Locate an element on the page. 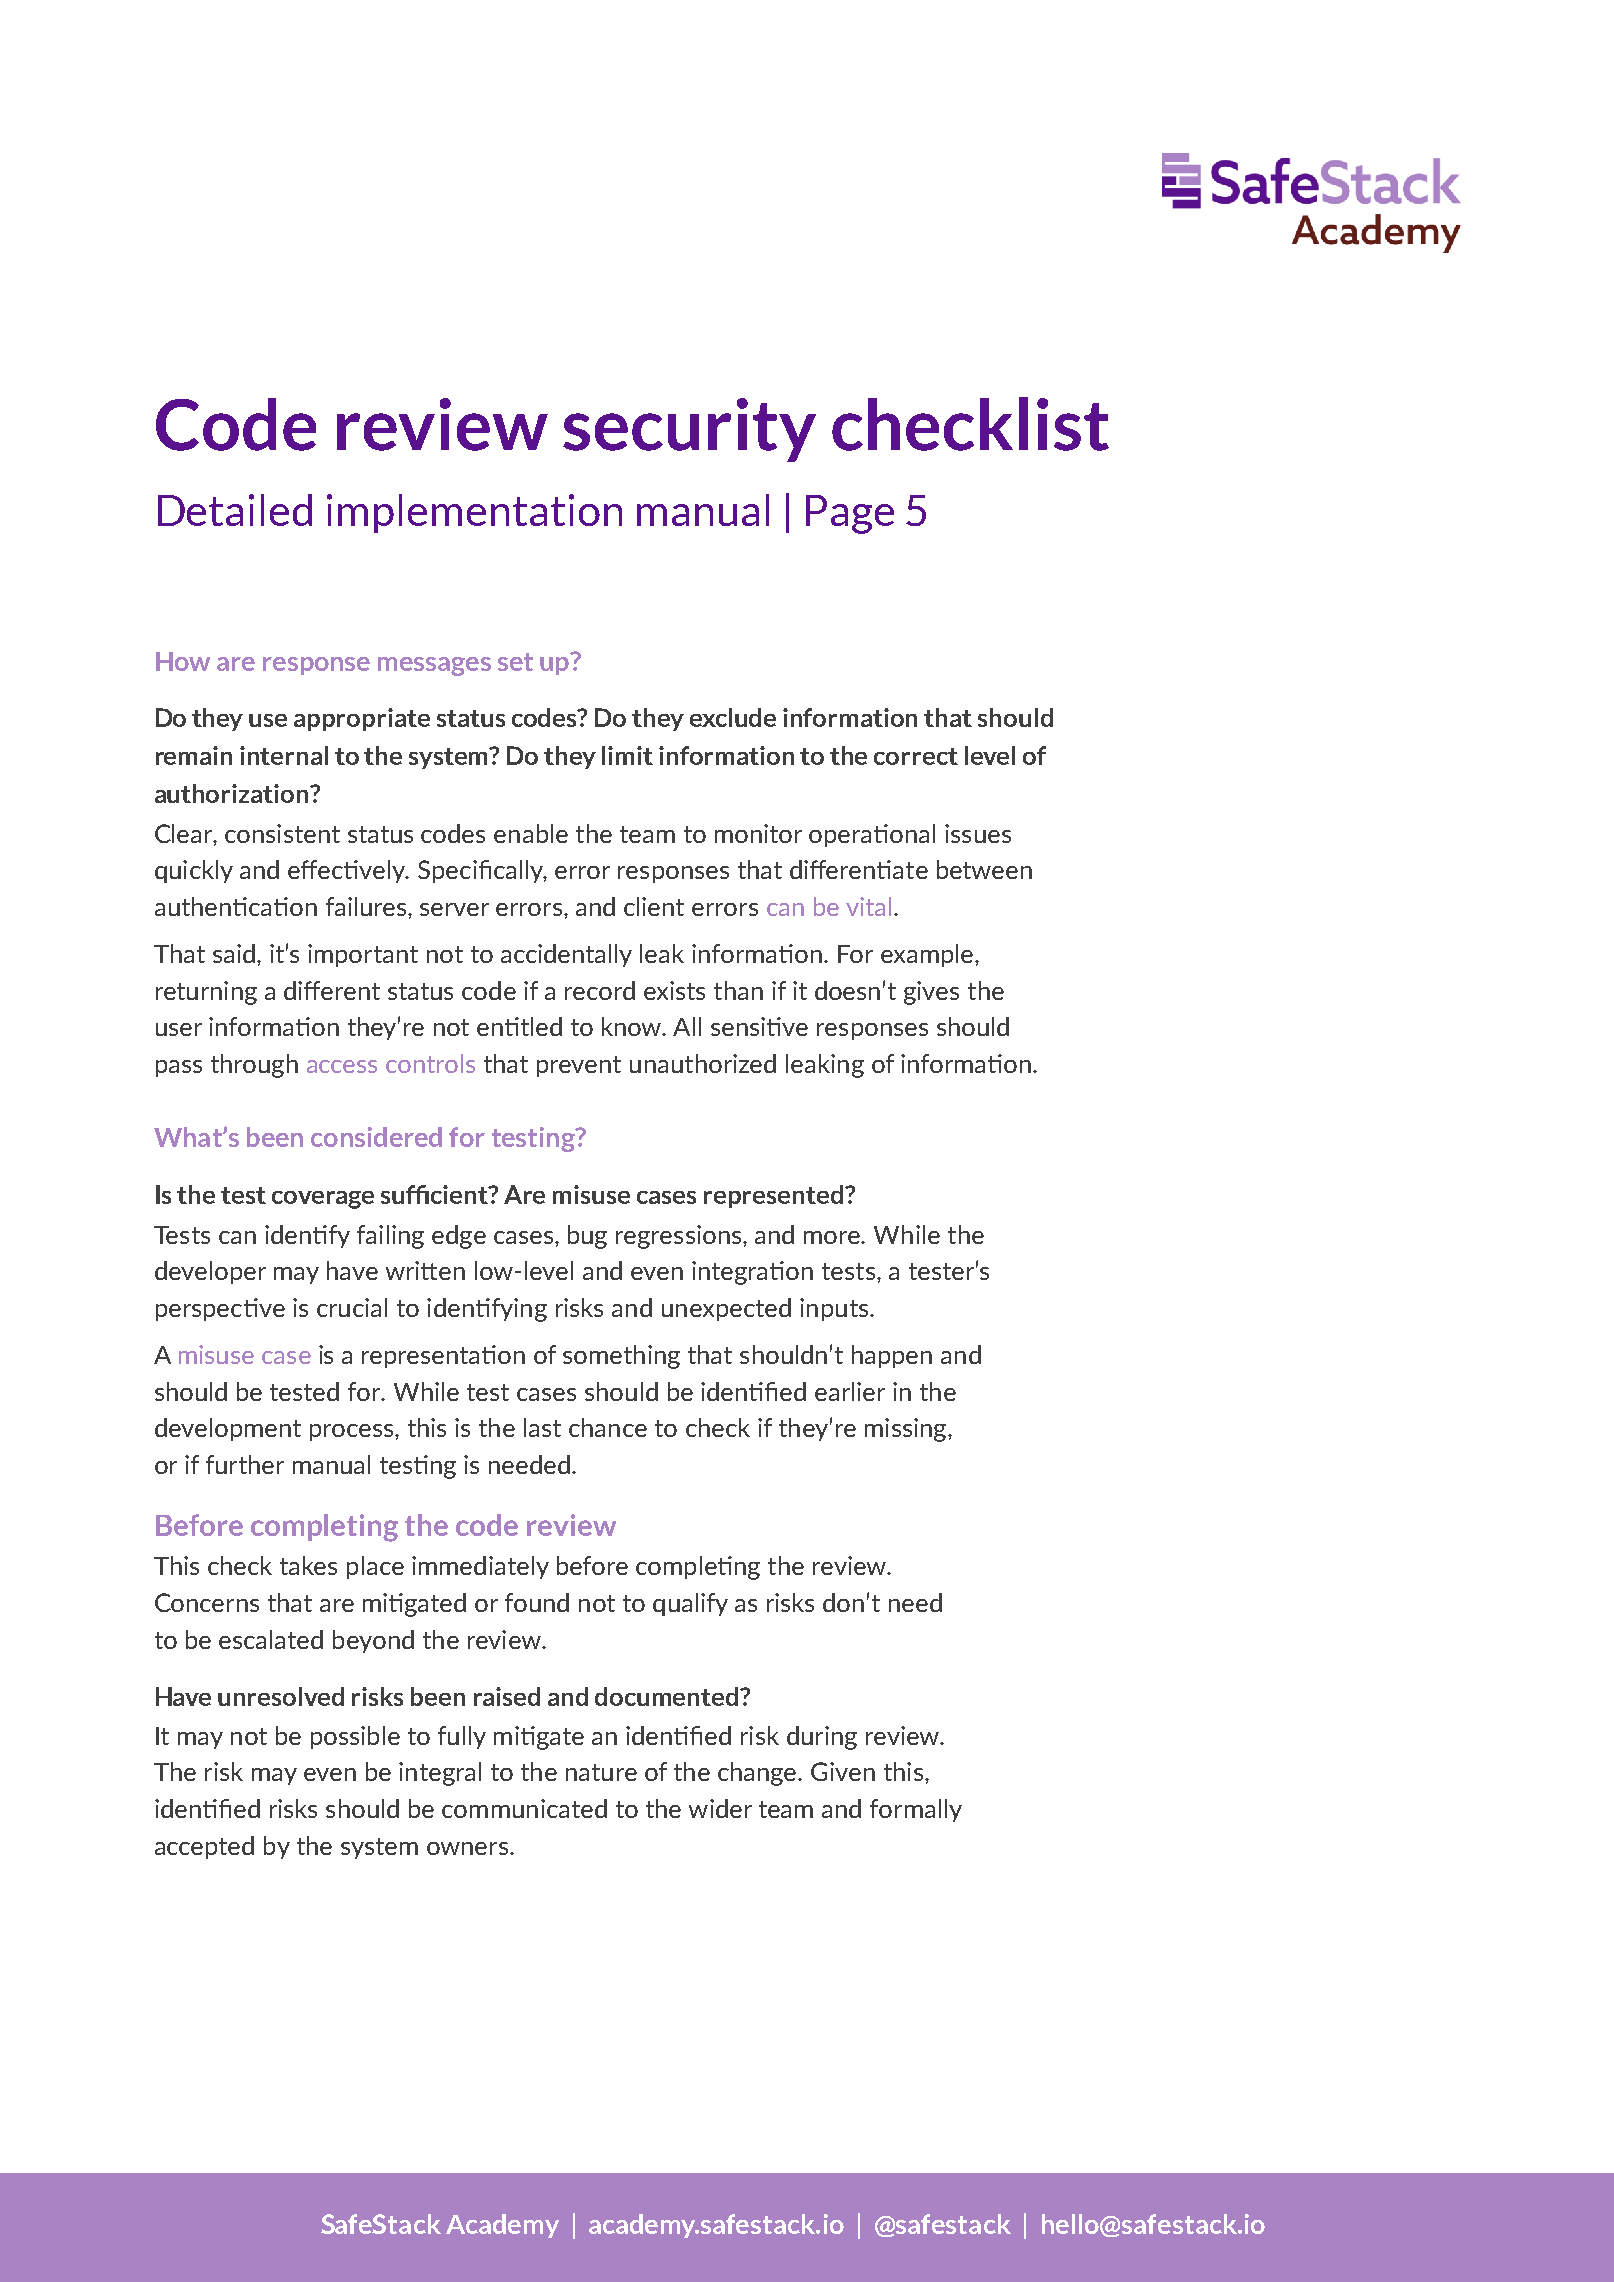 The height and width of the document is (2282, 1614). correct is located at coordinates (916, 756).
